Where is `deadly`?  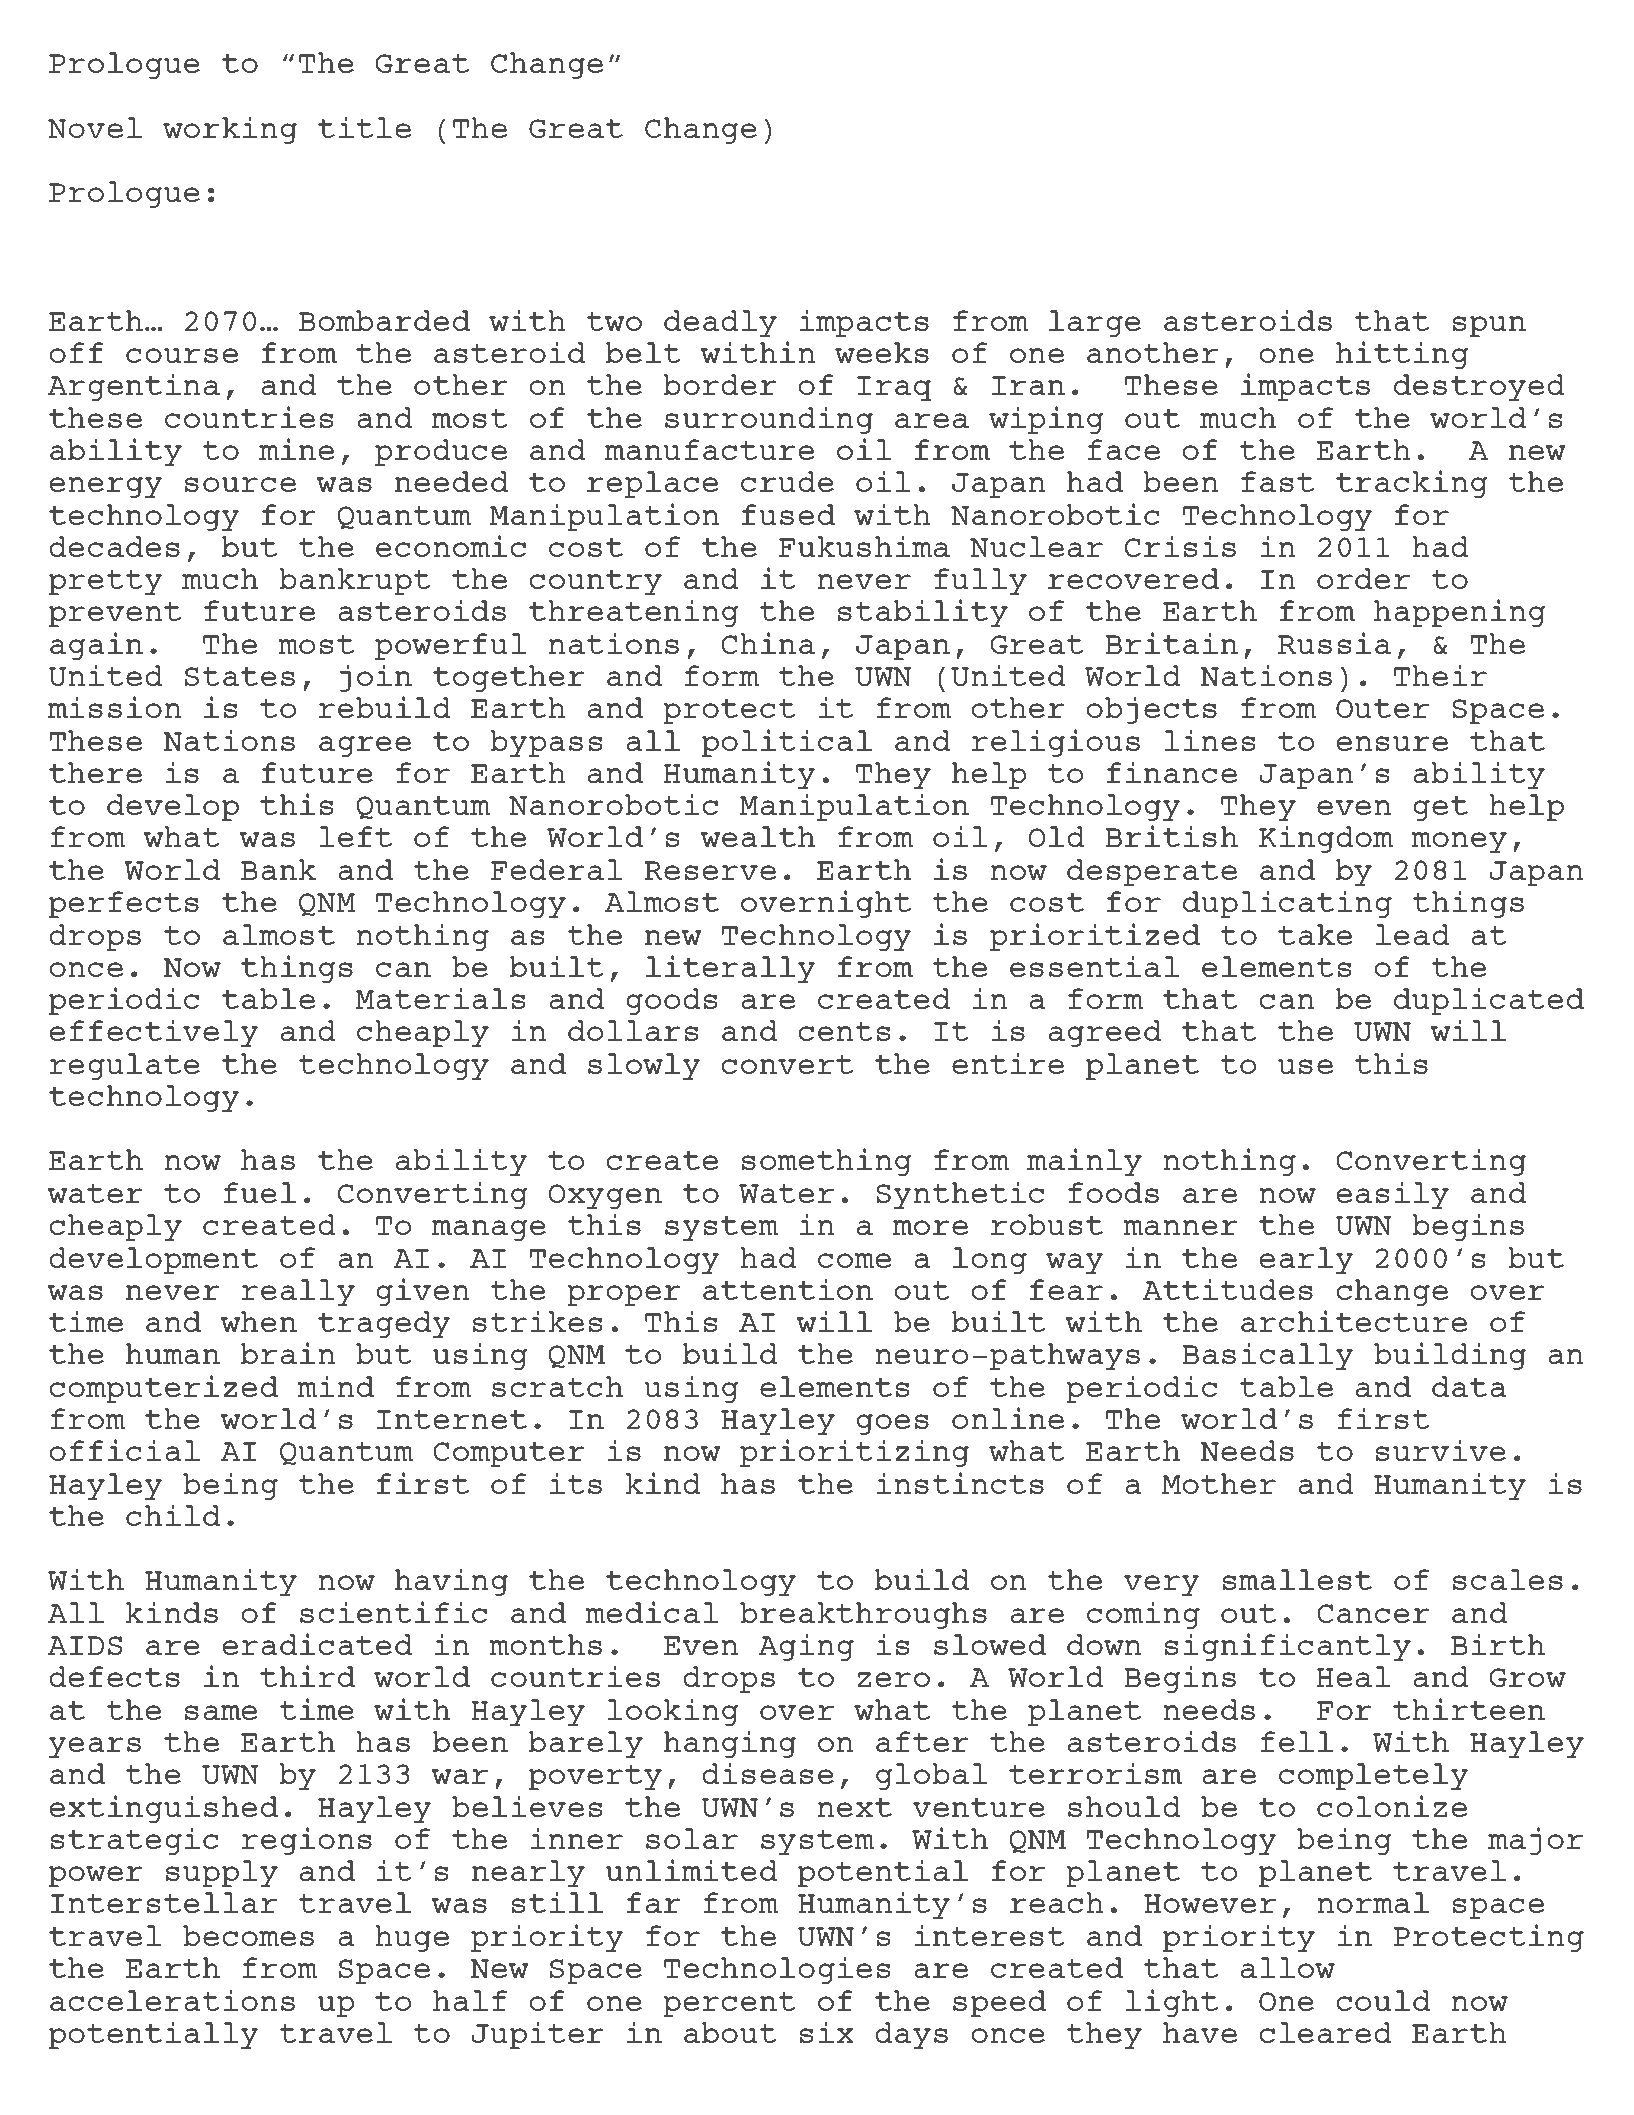 deadly is located at coordinates (720, 323).
